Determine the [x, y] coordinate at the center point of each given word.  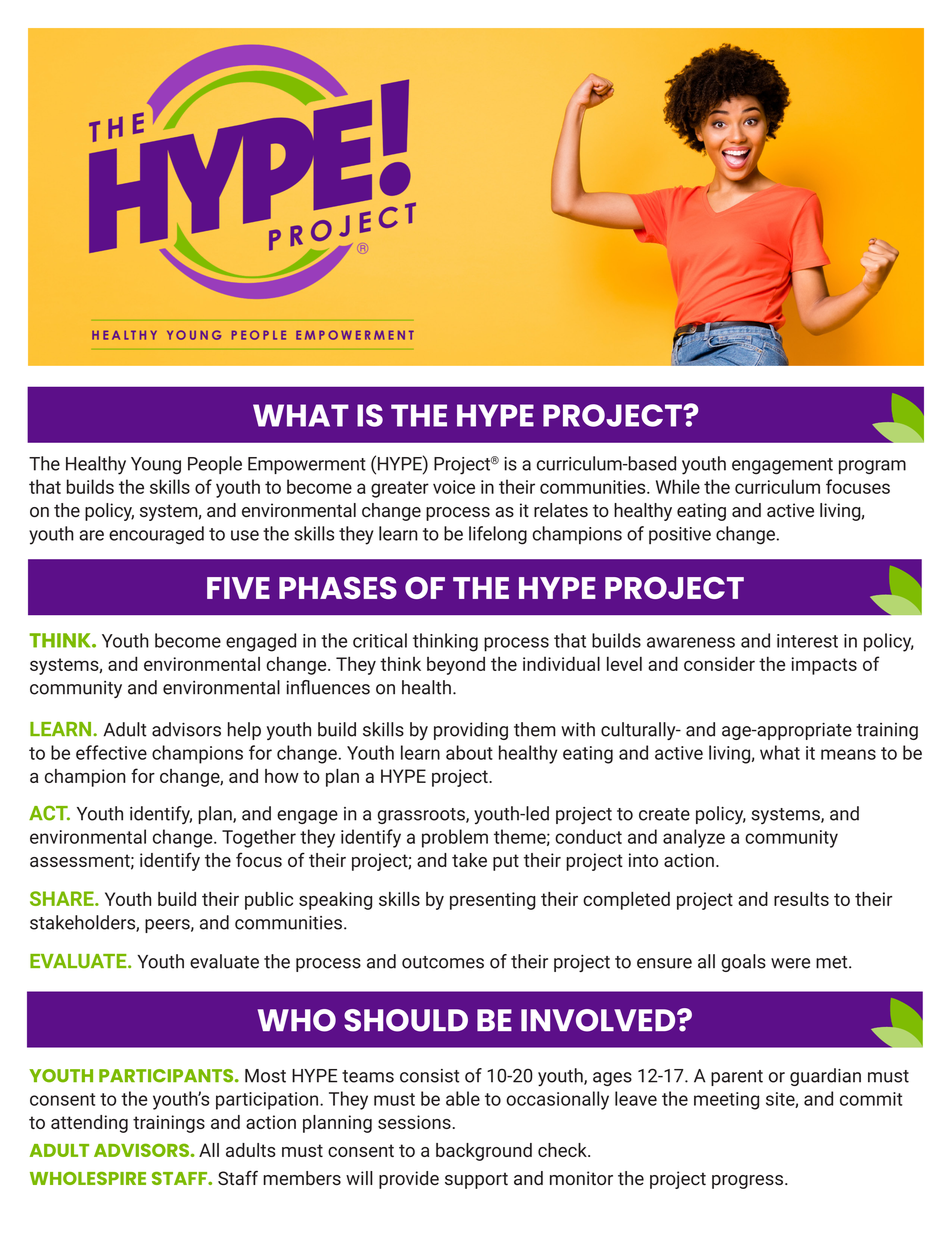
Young [156, 465]
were [790, 963]
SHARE [63, 898]
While [678, 486]
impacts [824, 666]
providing [471, 731]
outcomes [443, 962]
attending [89, 1124]
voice [454, 487]
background [484, 1152]
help [244, 731]
